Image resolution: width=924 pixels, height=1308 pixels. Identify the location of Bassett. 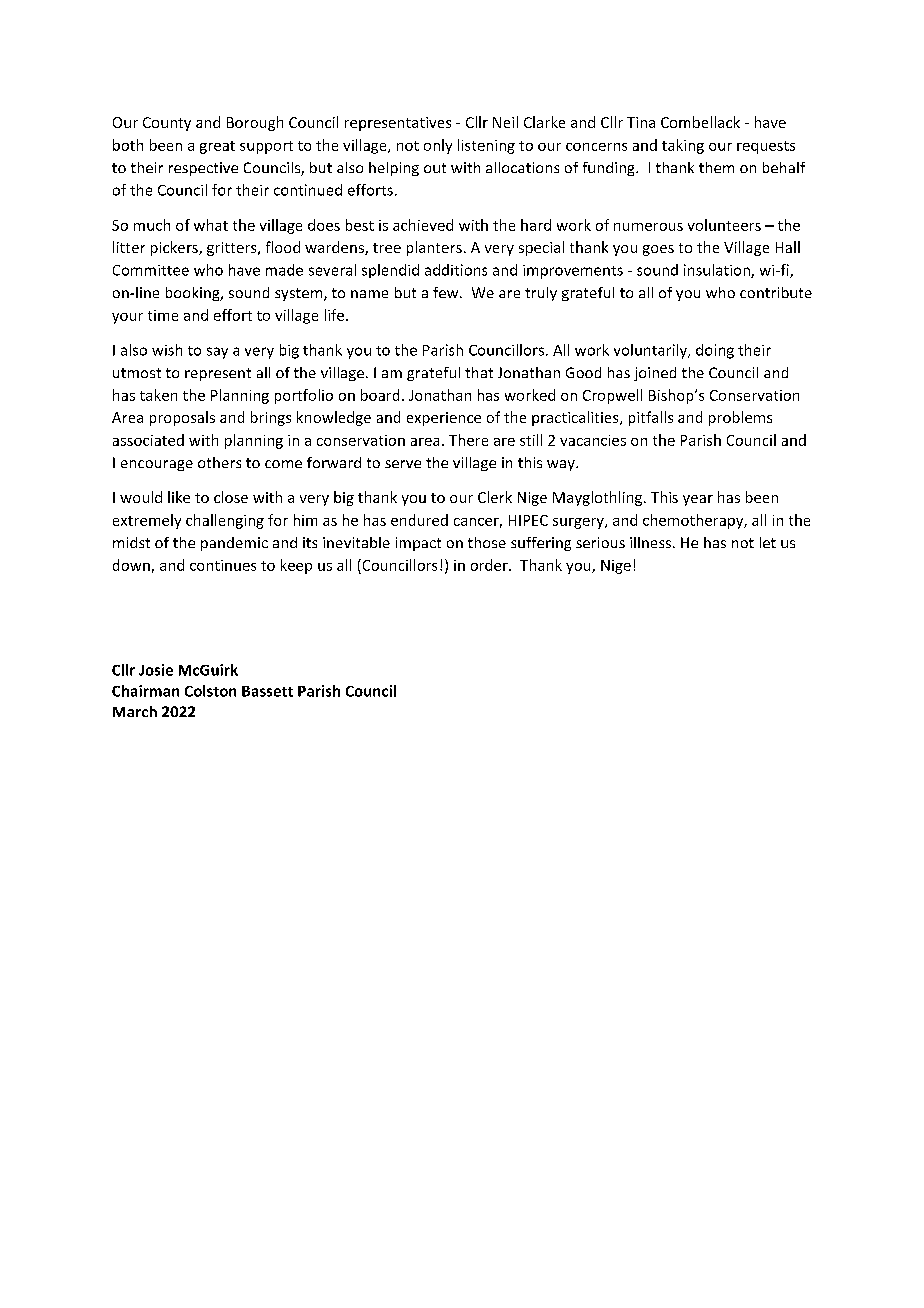
(267, 691).
